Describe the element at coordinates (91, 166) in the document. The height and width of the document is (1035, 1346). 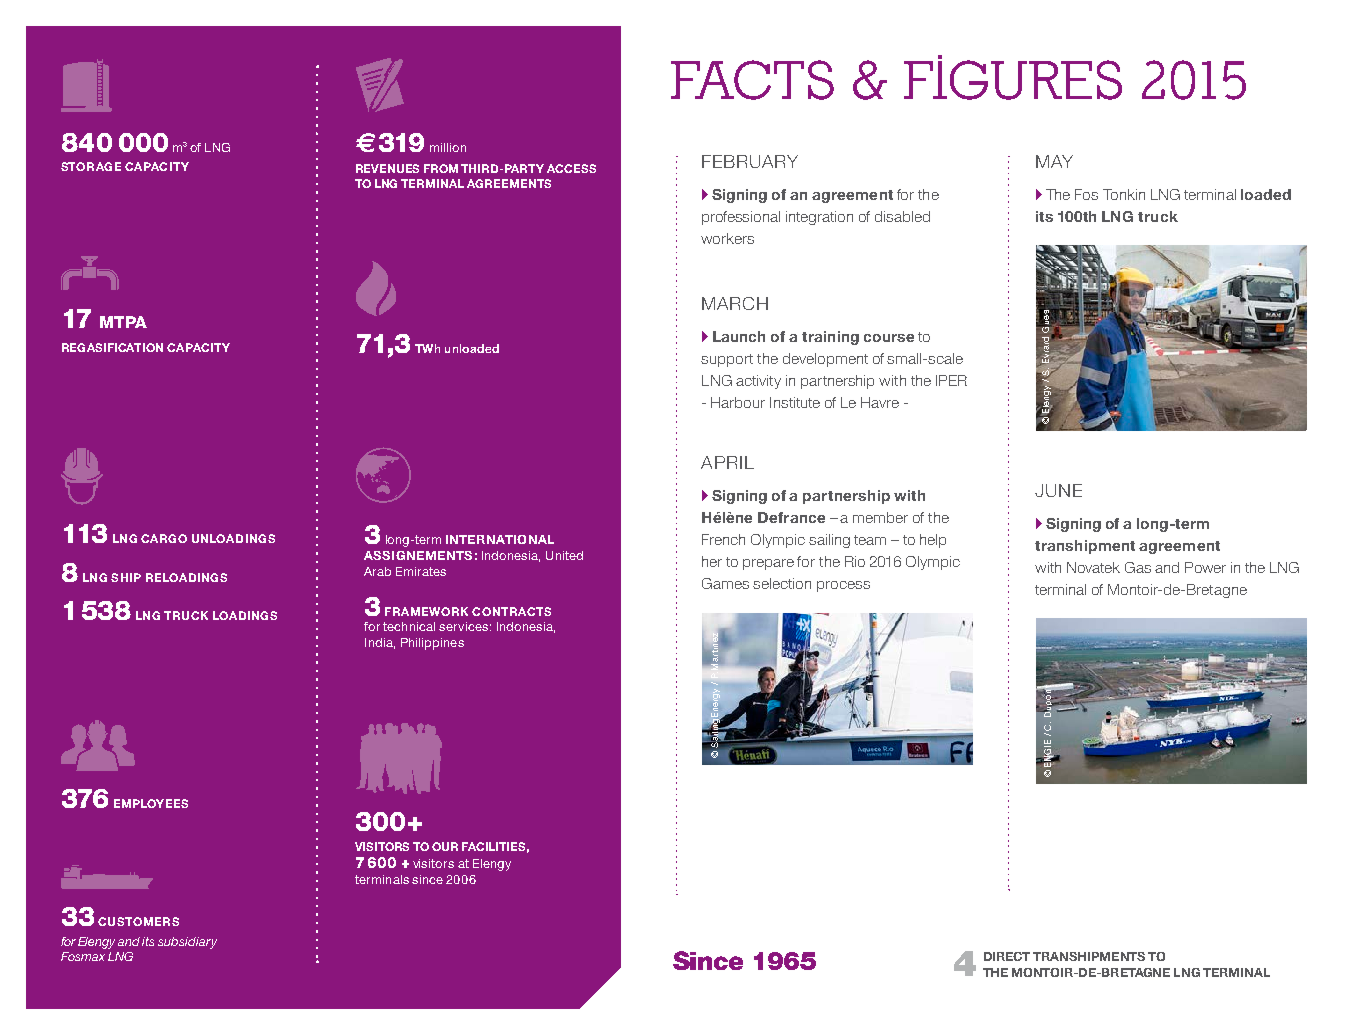
I see `STORAGE` at that location.
